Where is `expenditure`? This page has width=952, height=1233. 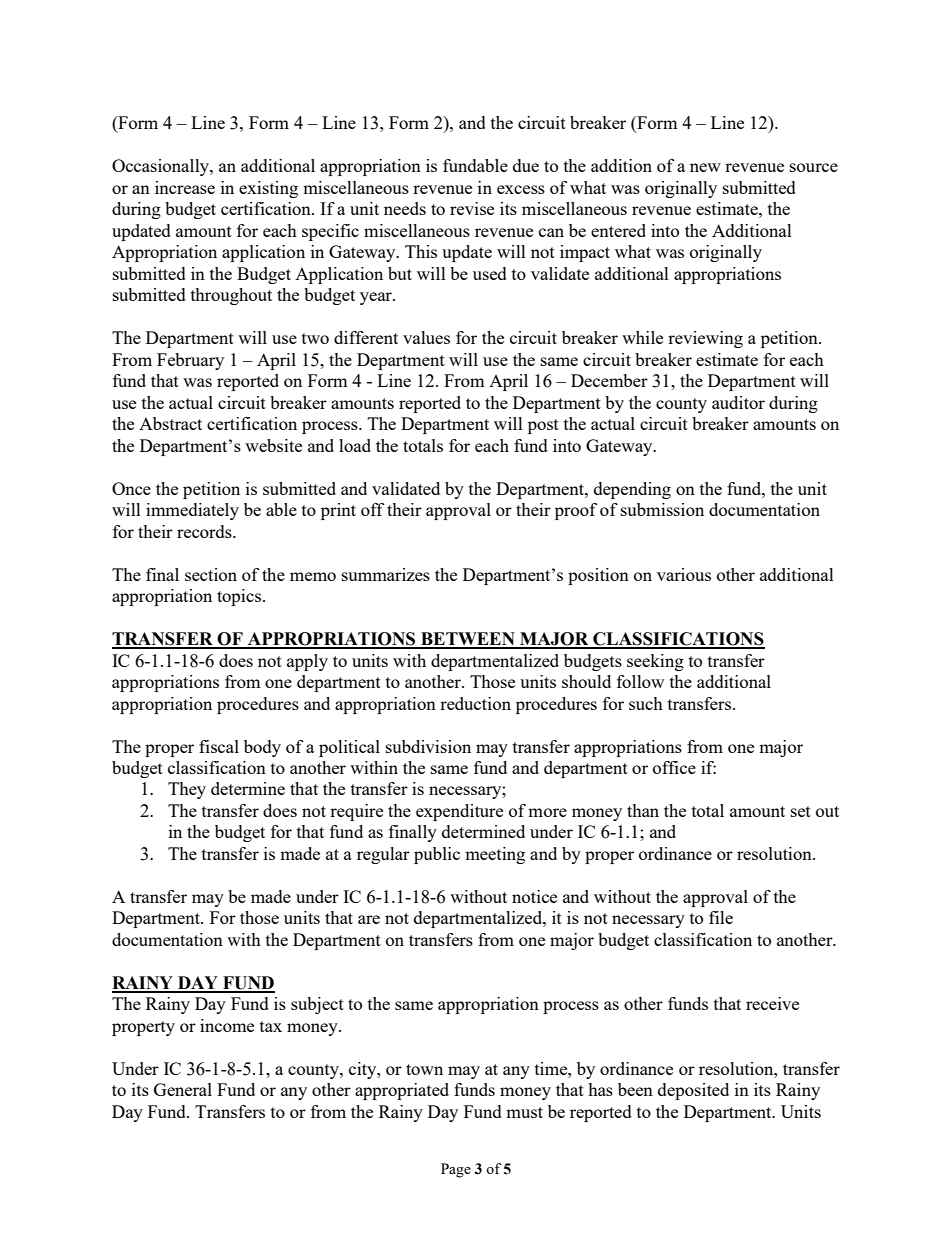 expenditure is located at coordinates (459, 812).
